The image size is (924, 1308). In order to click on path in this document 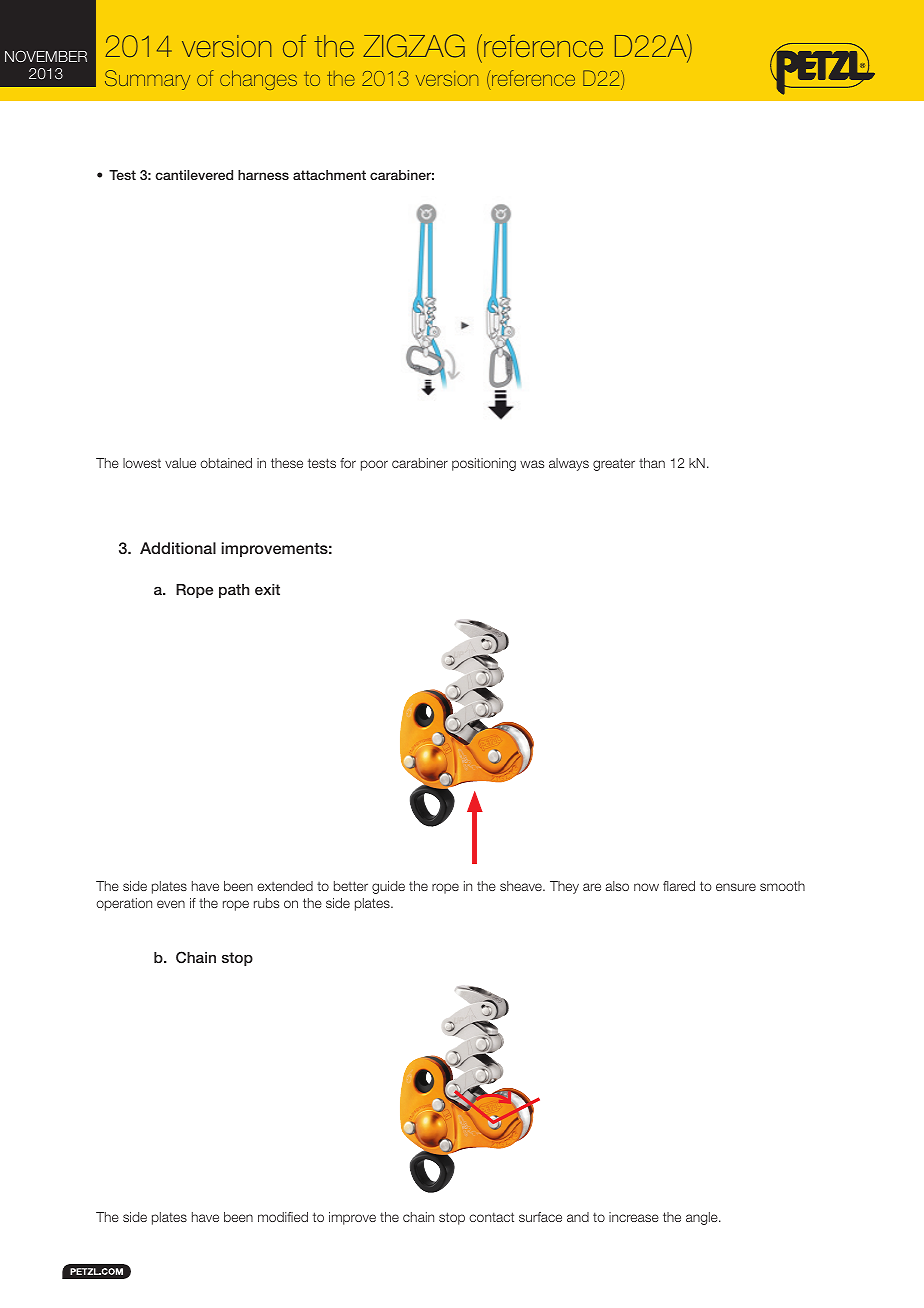, I will do `click(234, 591)`.
